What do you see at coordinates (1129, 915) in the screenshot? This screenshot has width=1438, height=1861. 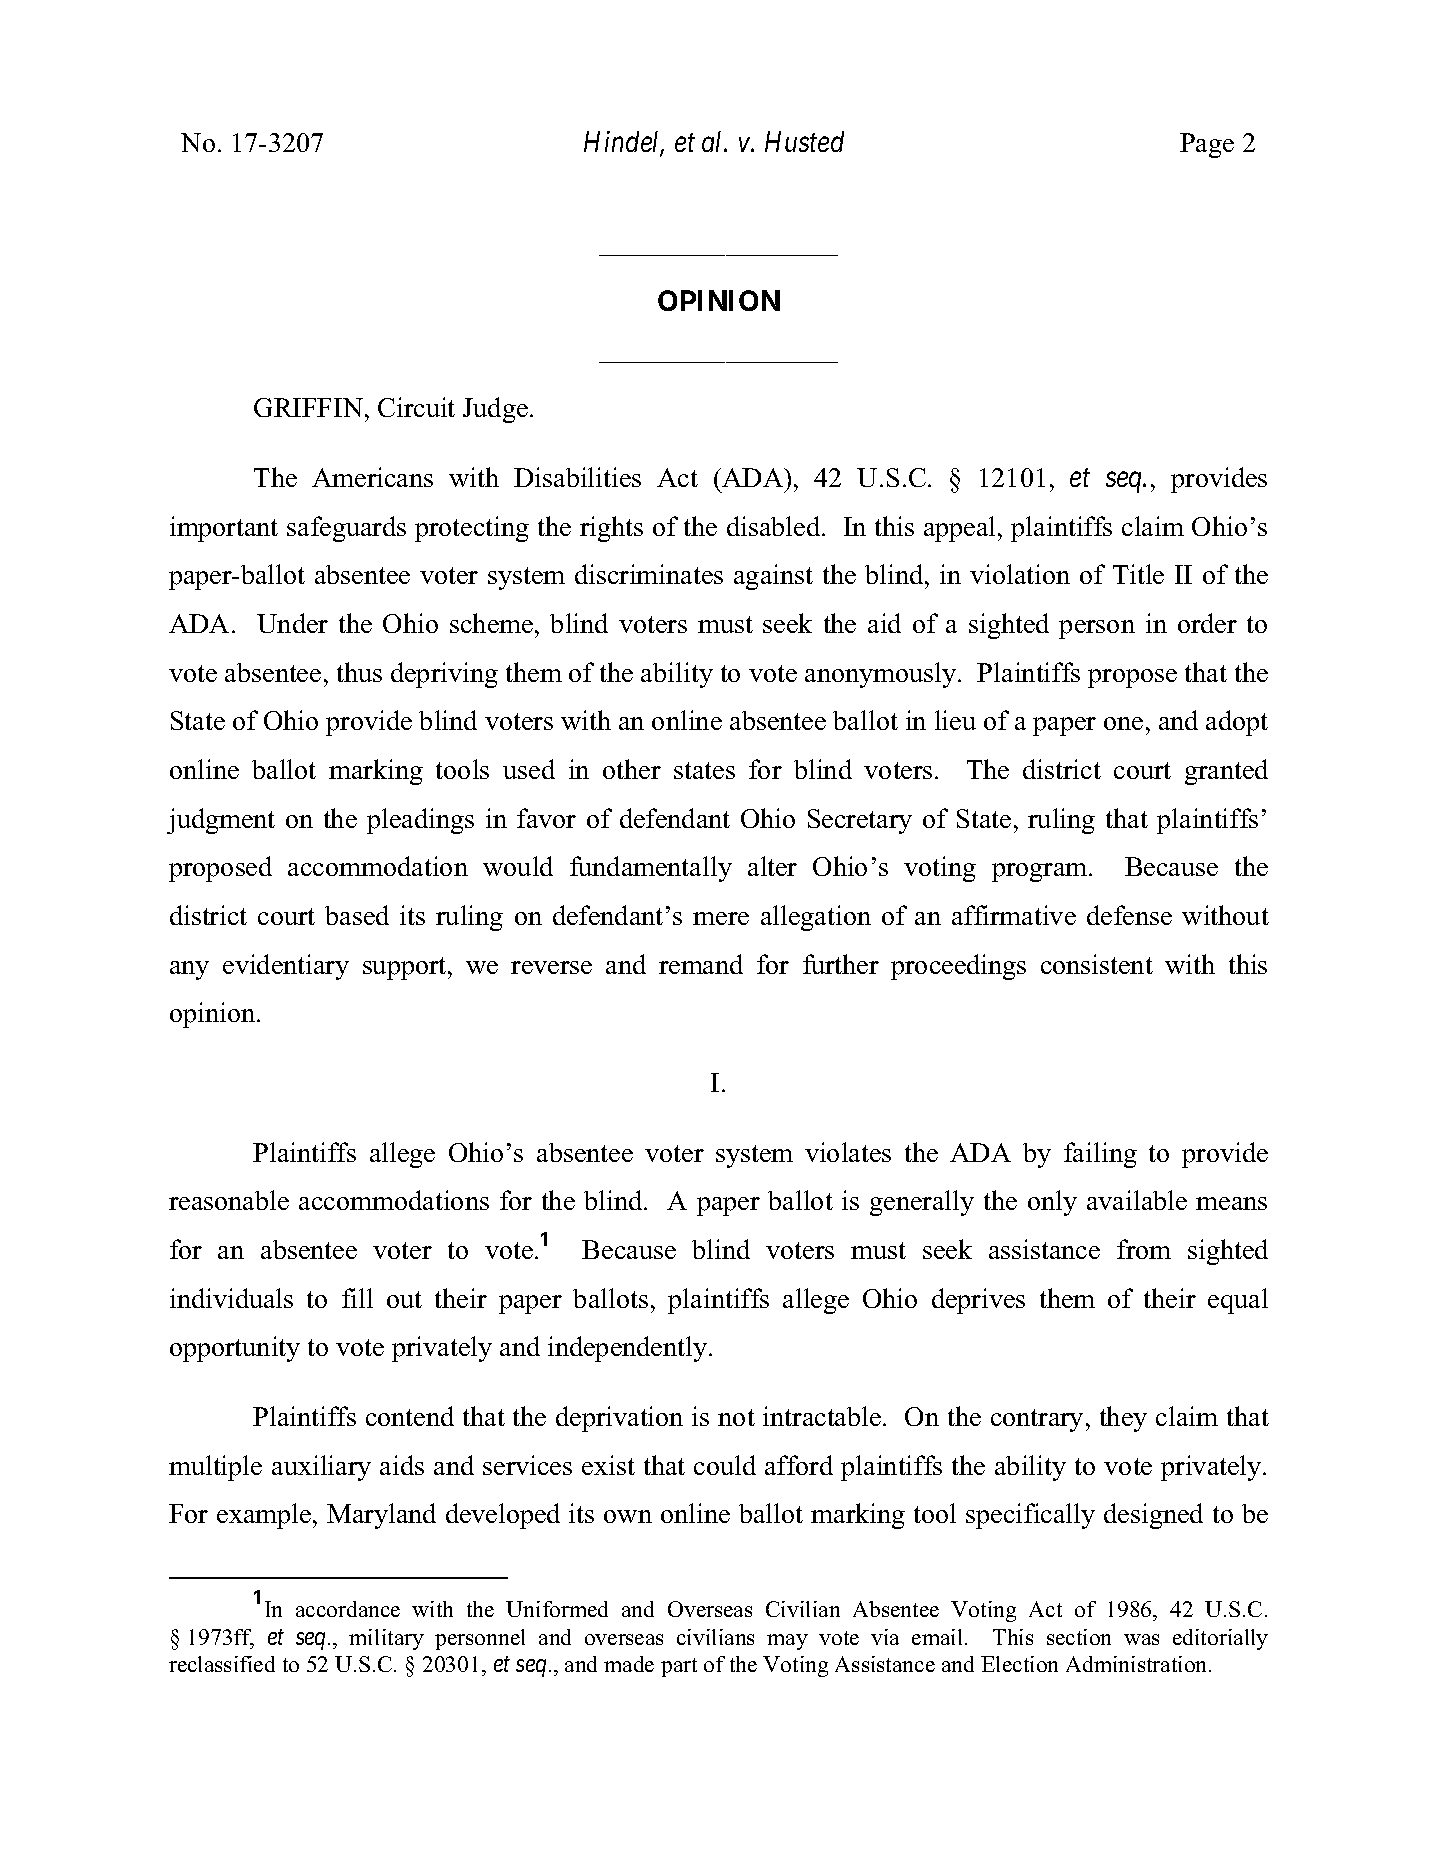 I see `defense` at bounding box center [1129, 915].
